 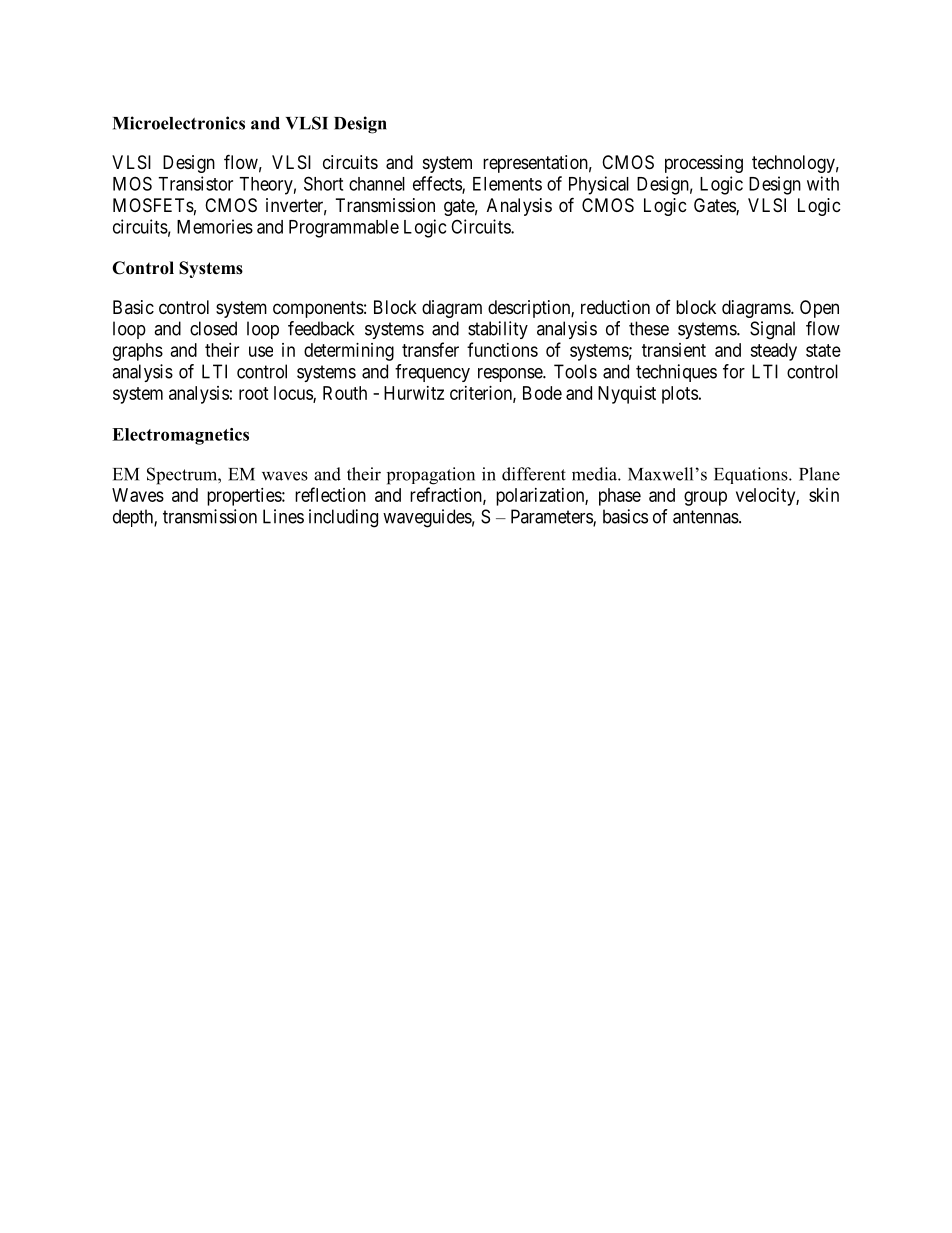 I want to click on response, so click(x=511, y=375).
